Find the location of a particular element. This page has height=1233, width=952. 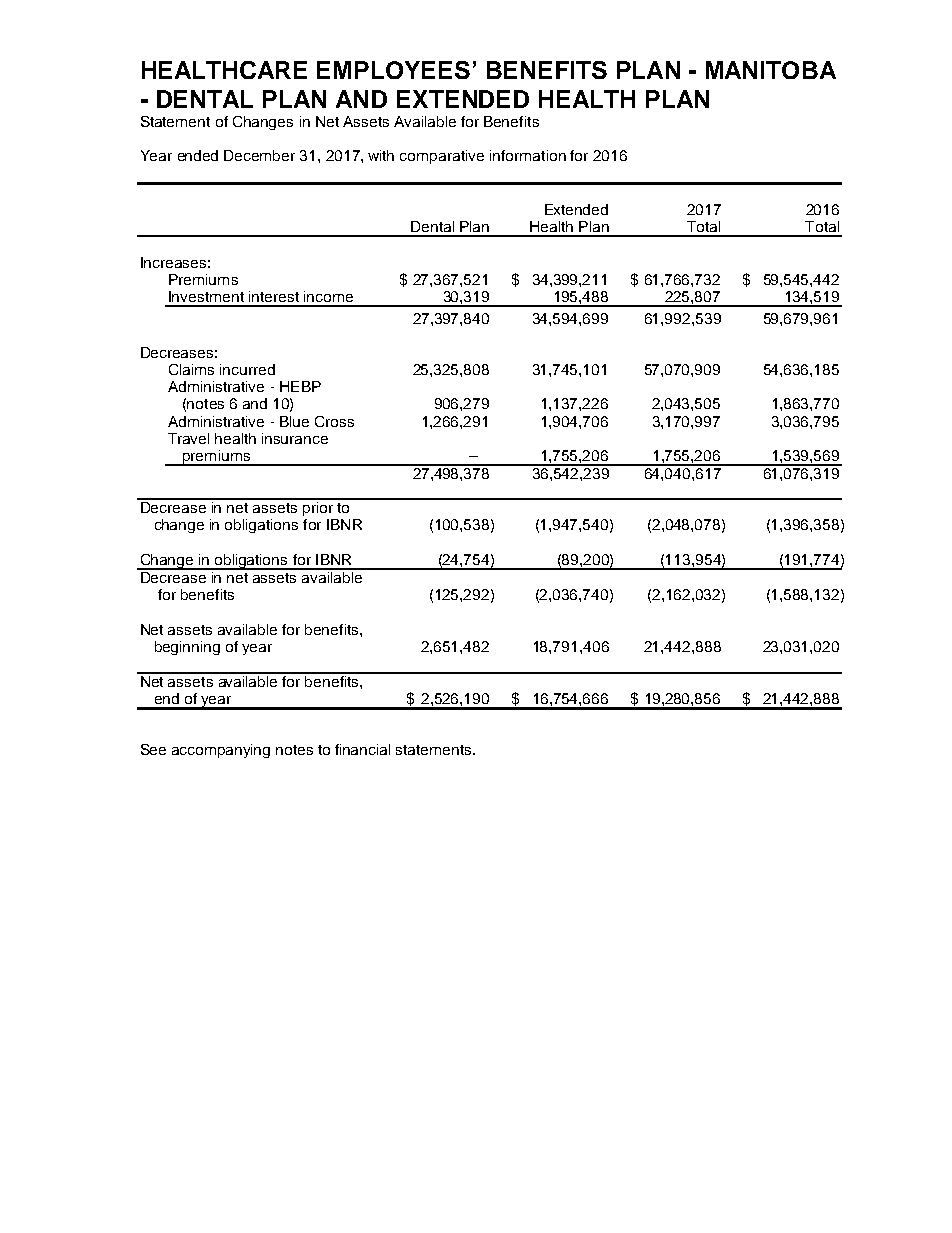

accompanying is located at coordinates (221, 751).
